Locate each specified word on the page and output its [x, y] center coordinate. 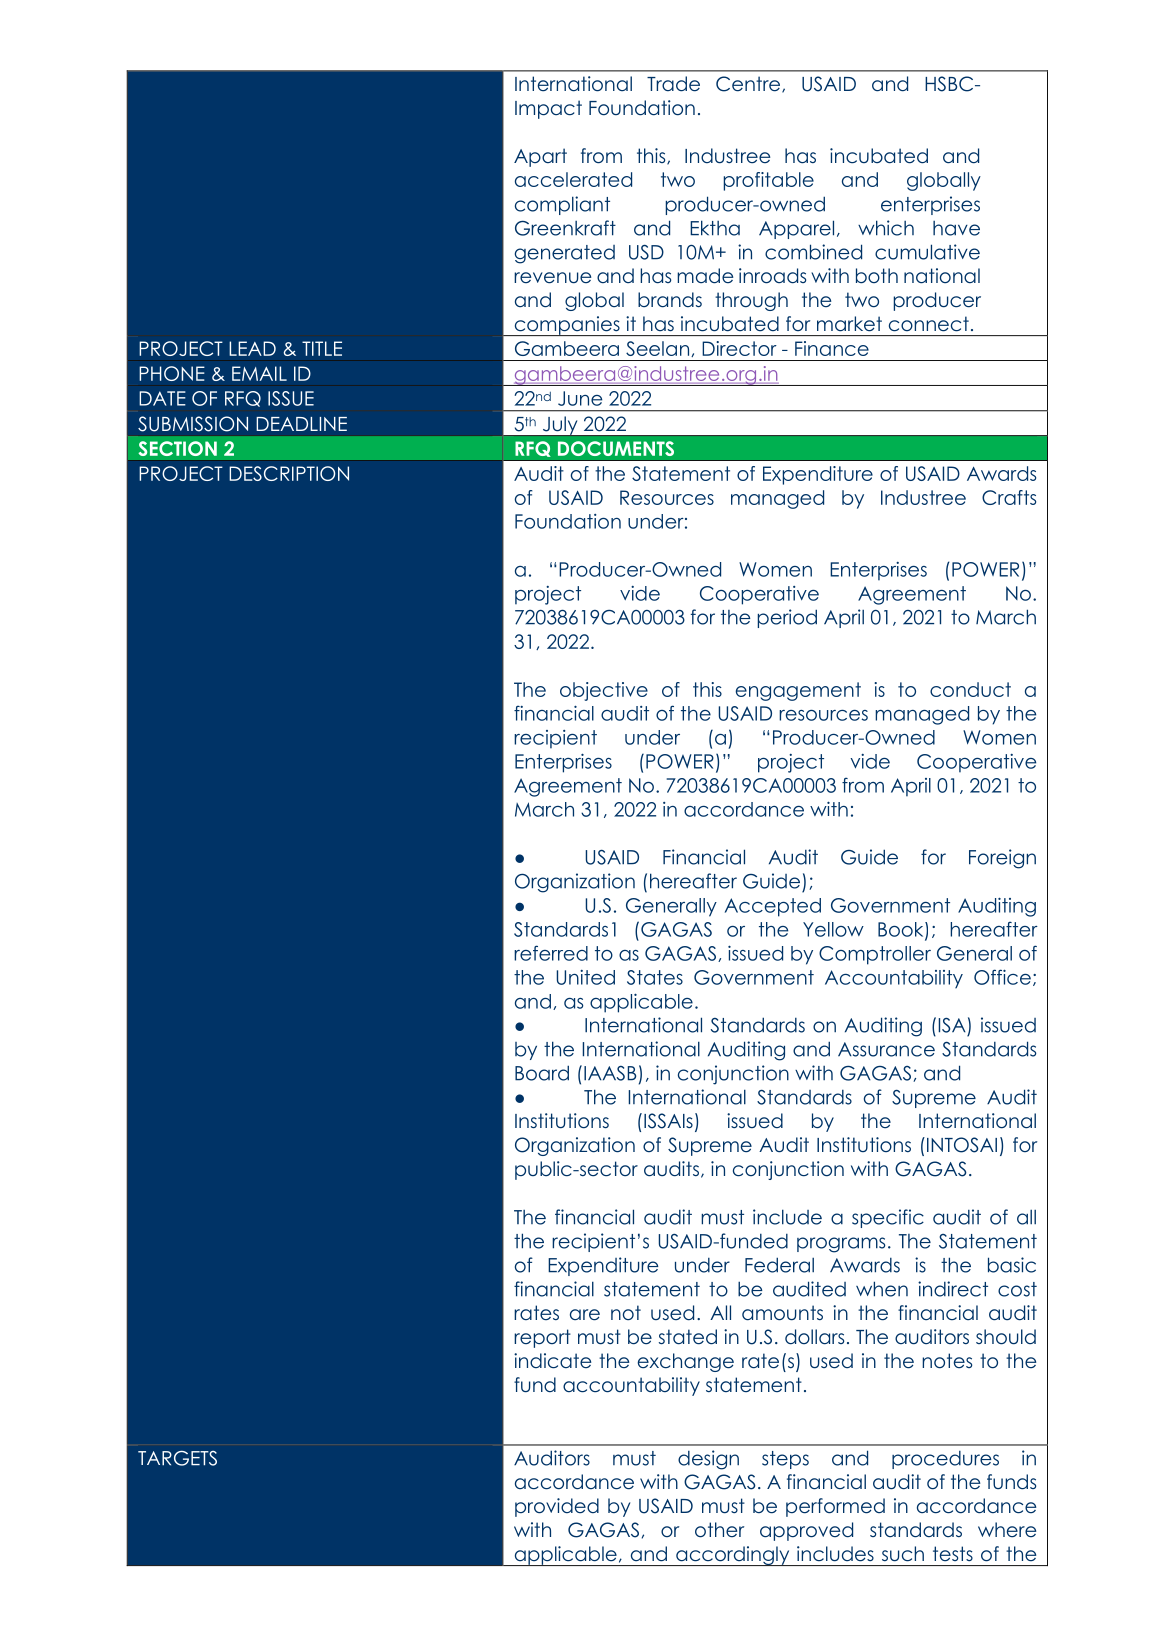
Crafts [1009, 497]
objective [604, 691]
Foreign [1002, 859]
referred [551, 953]
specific [888, 1218]
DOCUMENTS [616, 448]
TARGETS [177, 1458]
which [886, 228]
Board [542, 1073]
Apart [540, 157]
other [719, 1530]
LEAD [252, 348]
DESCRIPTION [289, 473]
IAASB [610, 1073]
